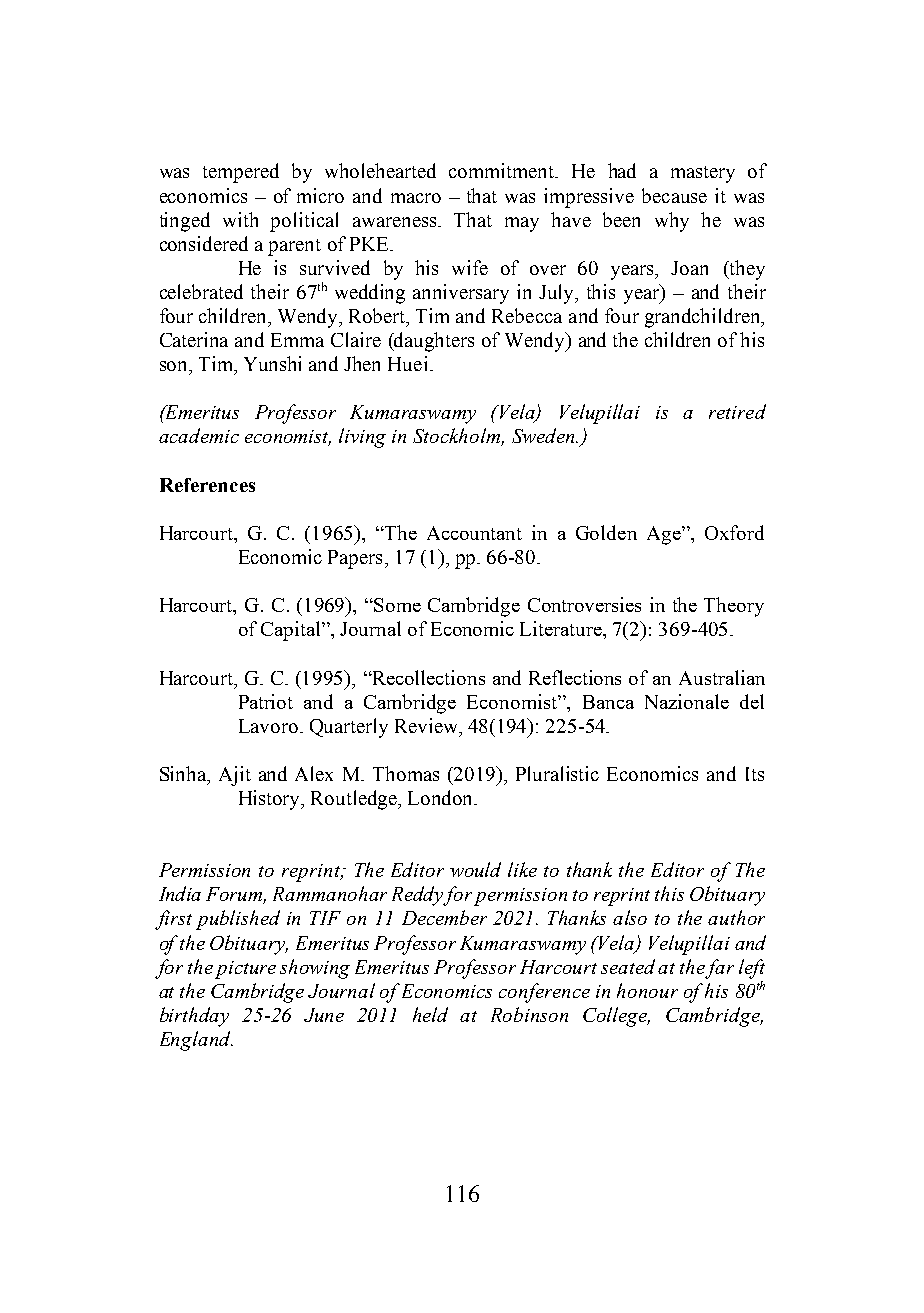 This page has width=924, height=1313. I want to click on GHO, so click(752, 701).
